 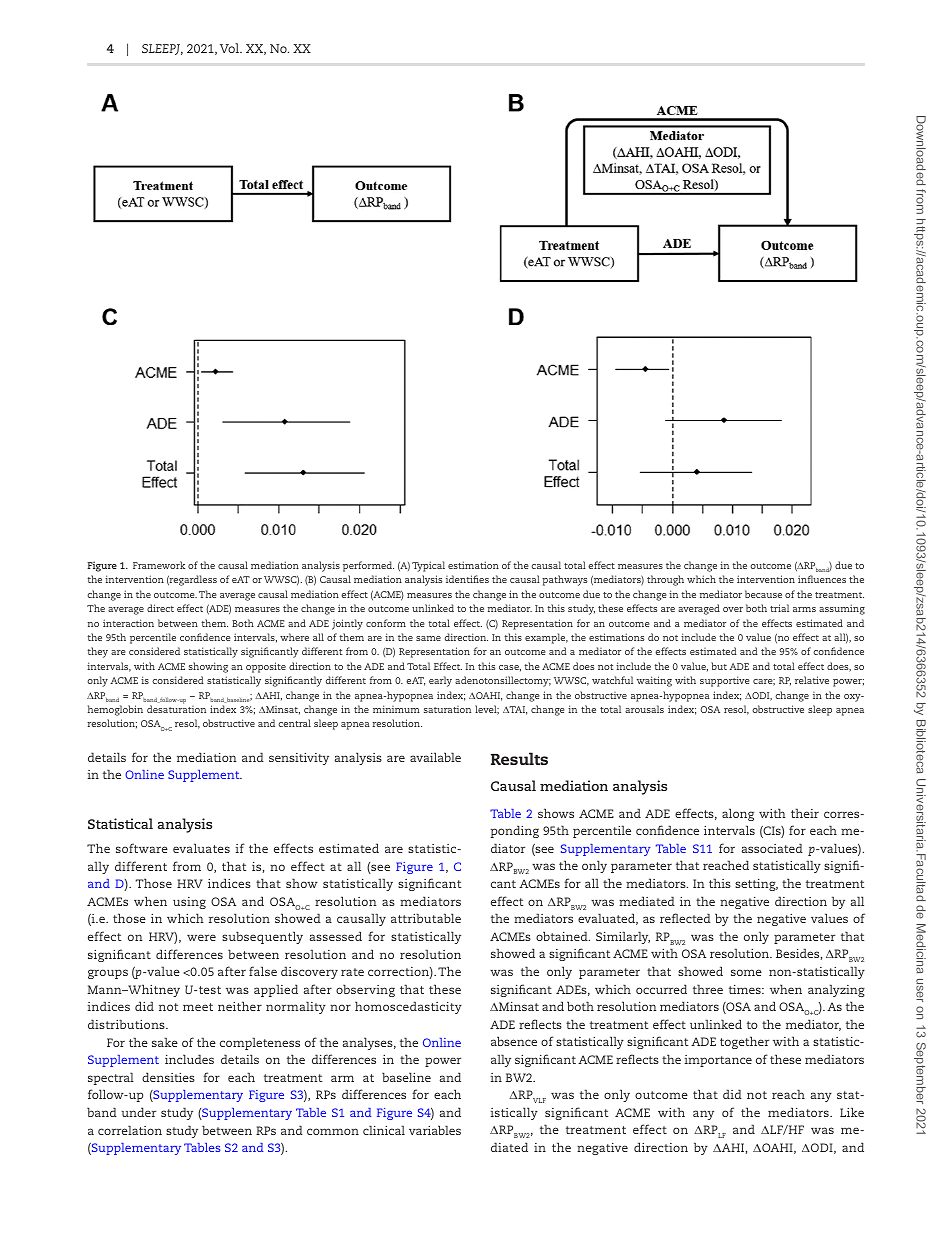 What do you see at coordinates (168, 1077) in the screenshot?
I see `densities` at bounding box center [168, 1077].
